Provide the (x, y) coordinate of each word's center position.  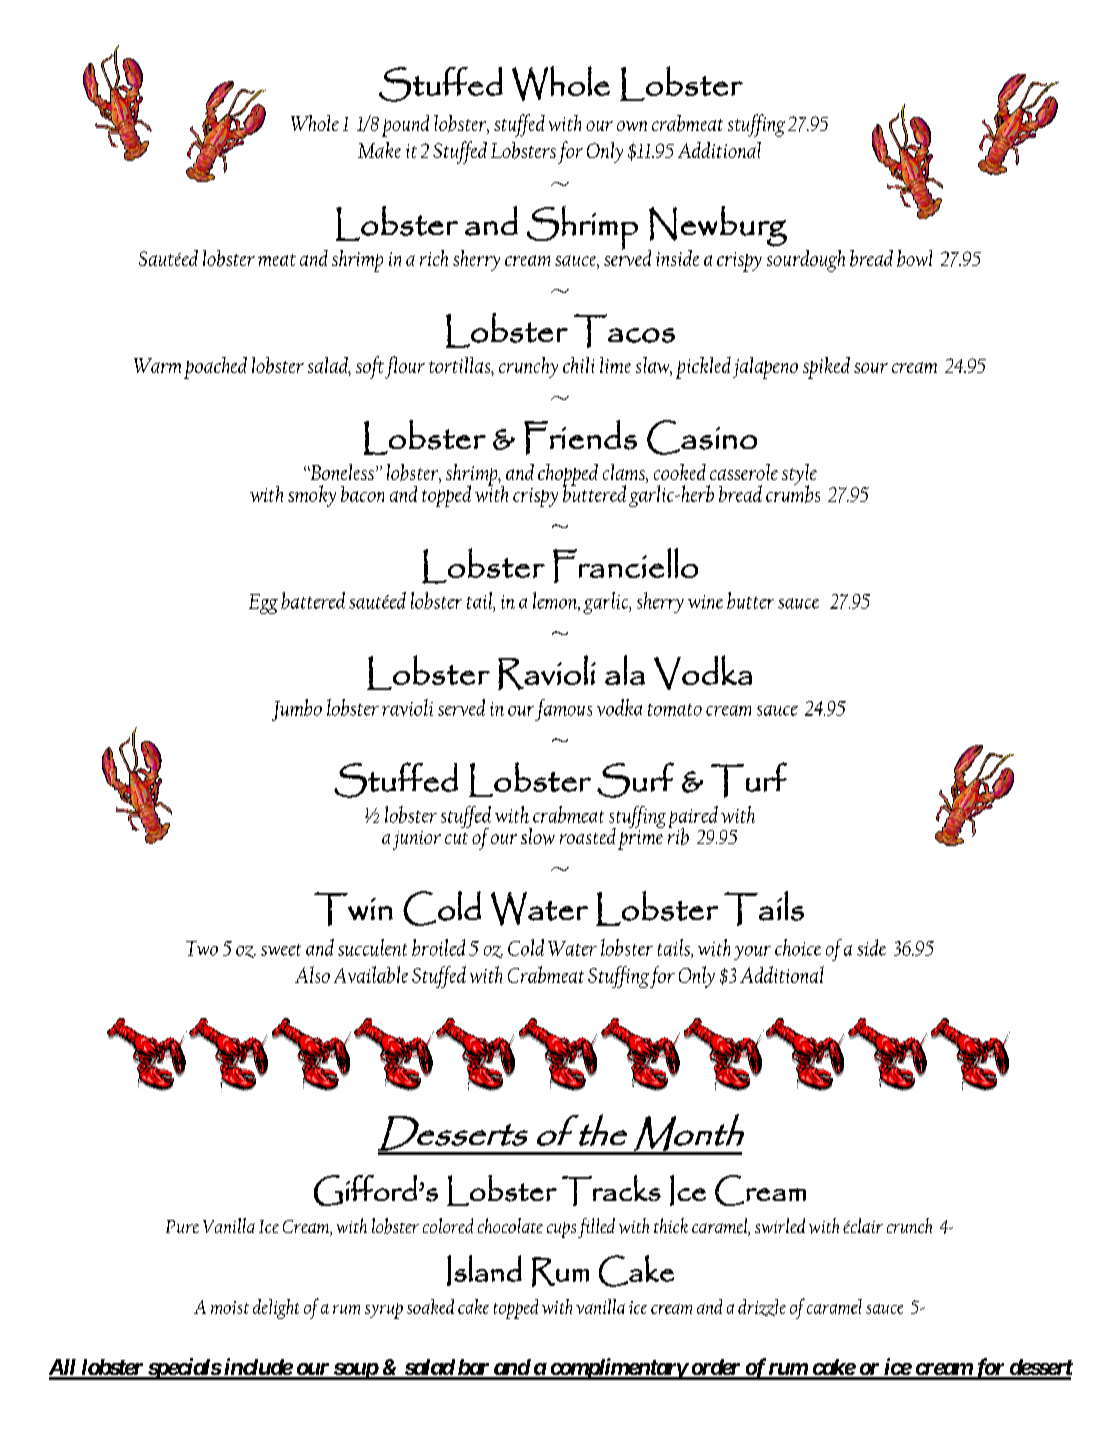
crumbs (793, 493)
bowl (914, 258)
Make (379, 150)
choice (798, 947)
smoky (312, 496)
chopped (568, 476)
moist (230, 1307)
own (632, 126)
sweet (281, 950)
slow (538, 836)
